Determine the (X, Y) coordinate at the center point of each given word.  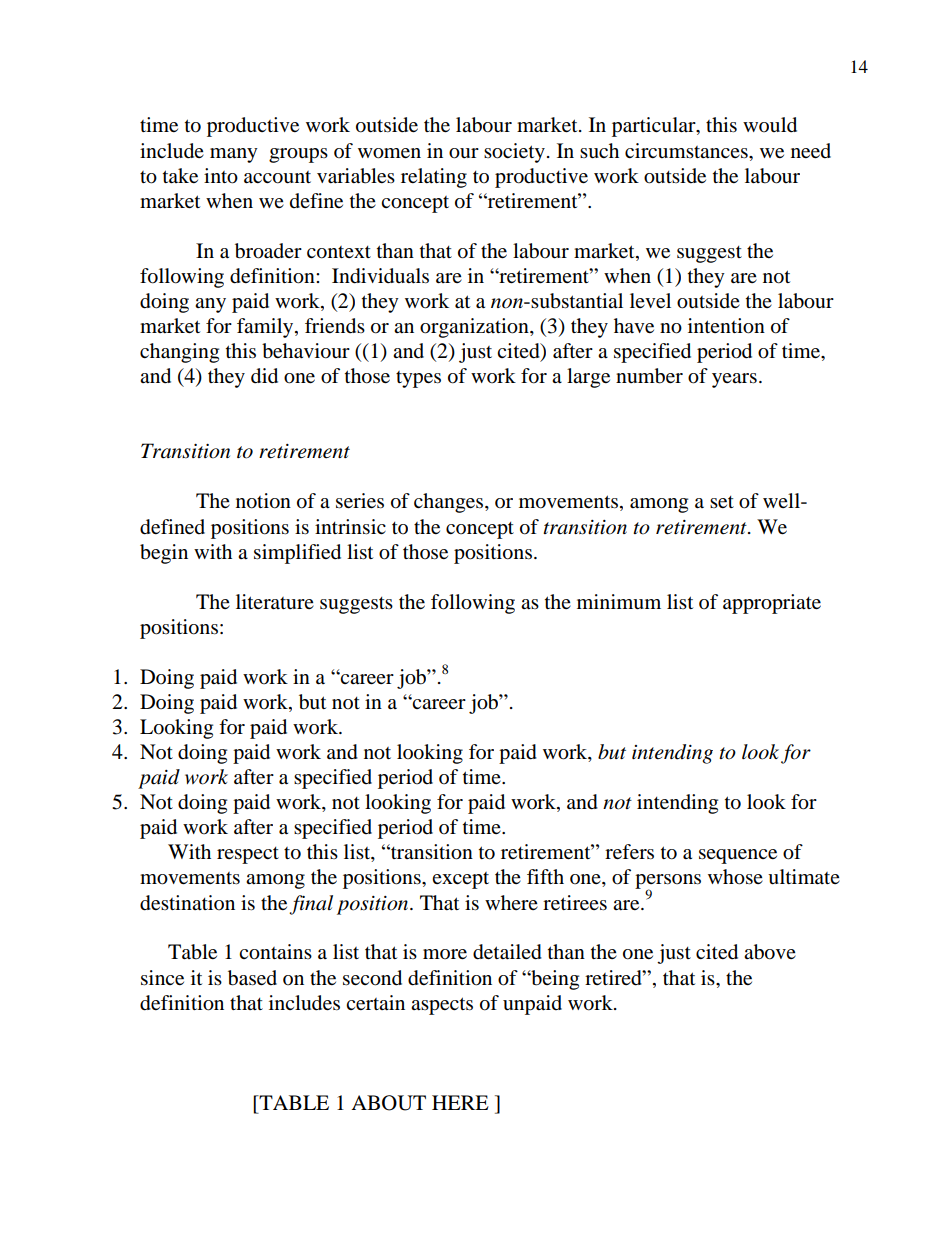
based (252, 978)
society (514, 153)
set (722, 502)
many (234, 155)
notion (263, 501)
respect (248, 855)
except (460, 880)
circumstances (687, 151)
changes (450, 503)
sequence (738, 856)
